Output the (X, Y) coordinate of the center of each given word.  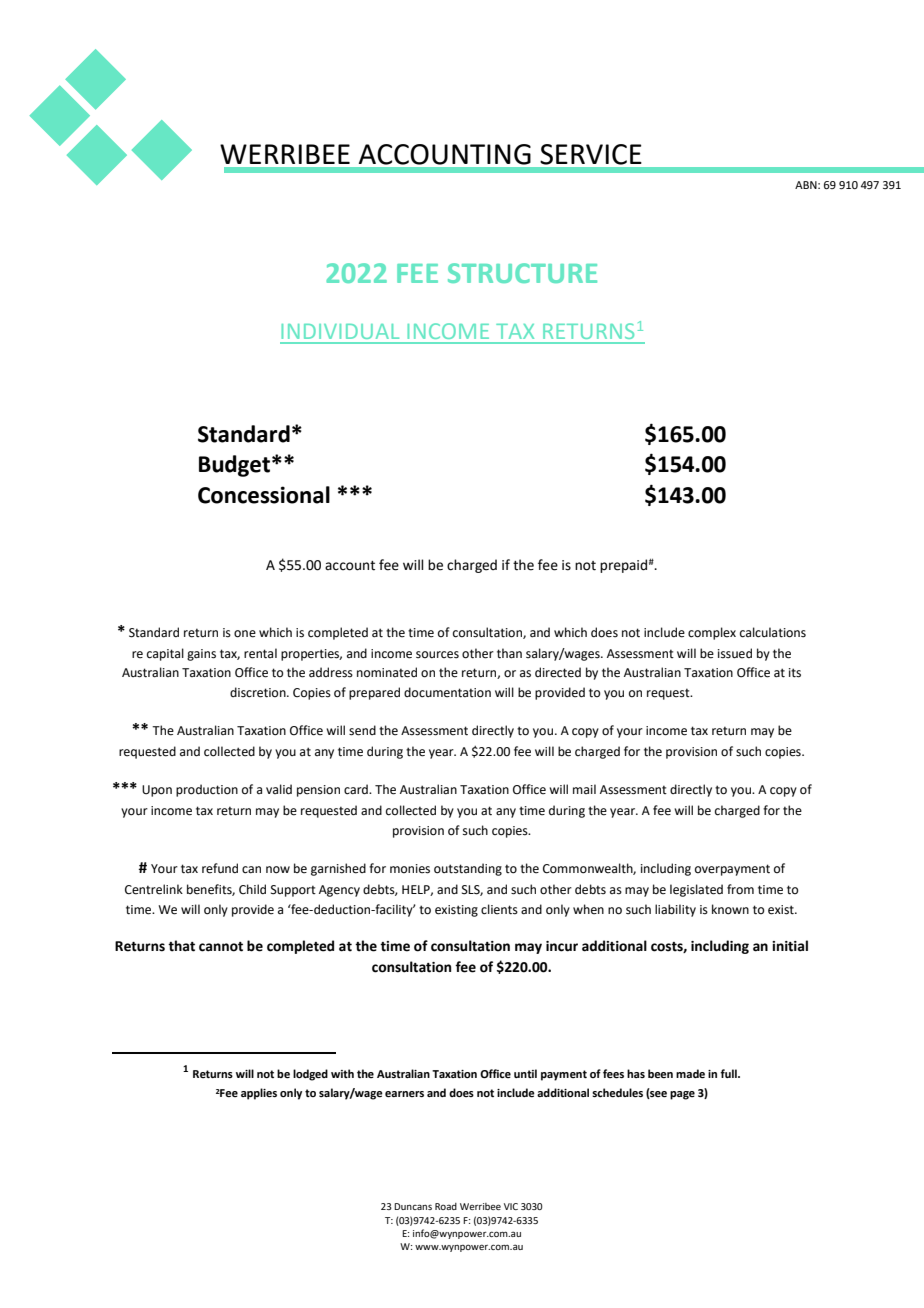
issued (735, 653)
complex (712, 633)
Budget (234, 466)
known (730, 909)
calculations (773, 632)
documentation (447, 692)
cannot (221, 947)
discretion (259, 692)
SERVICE (591, 154)
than (509, 653)
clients (499, 909)
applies (259, 1094)
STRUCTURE (522, 273)
